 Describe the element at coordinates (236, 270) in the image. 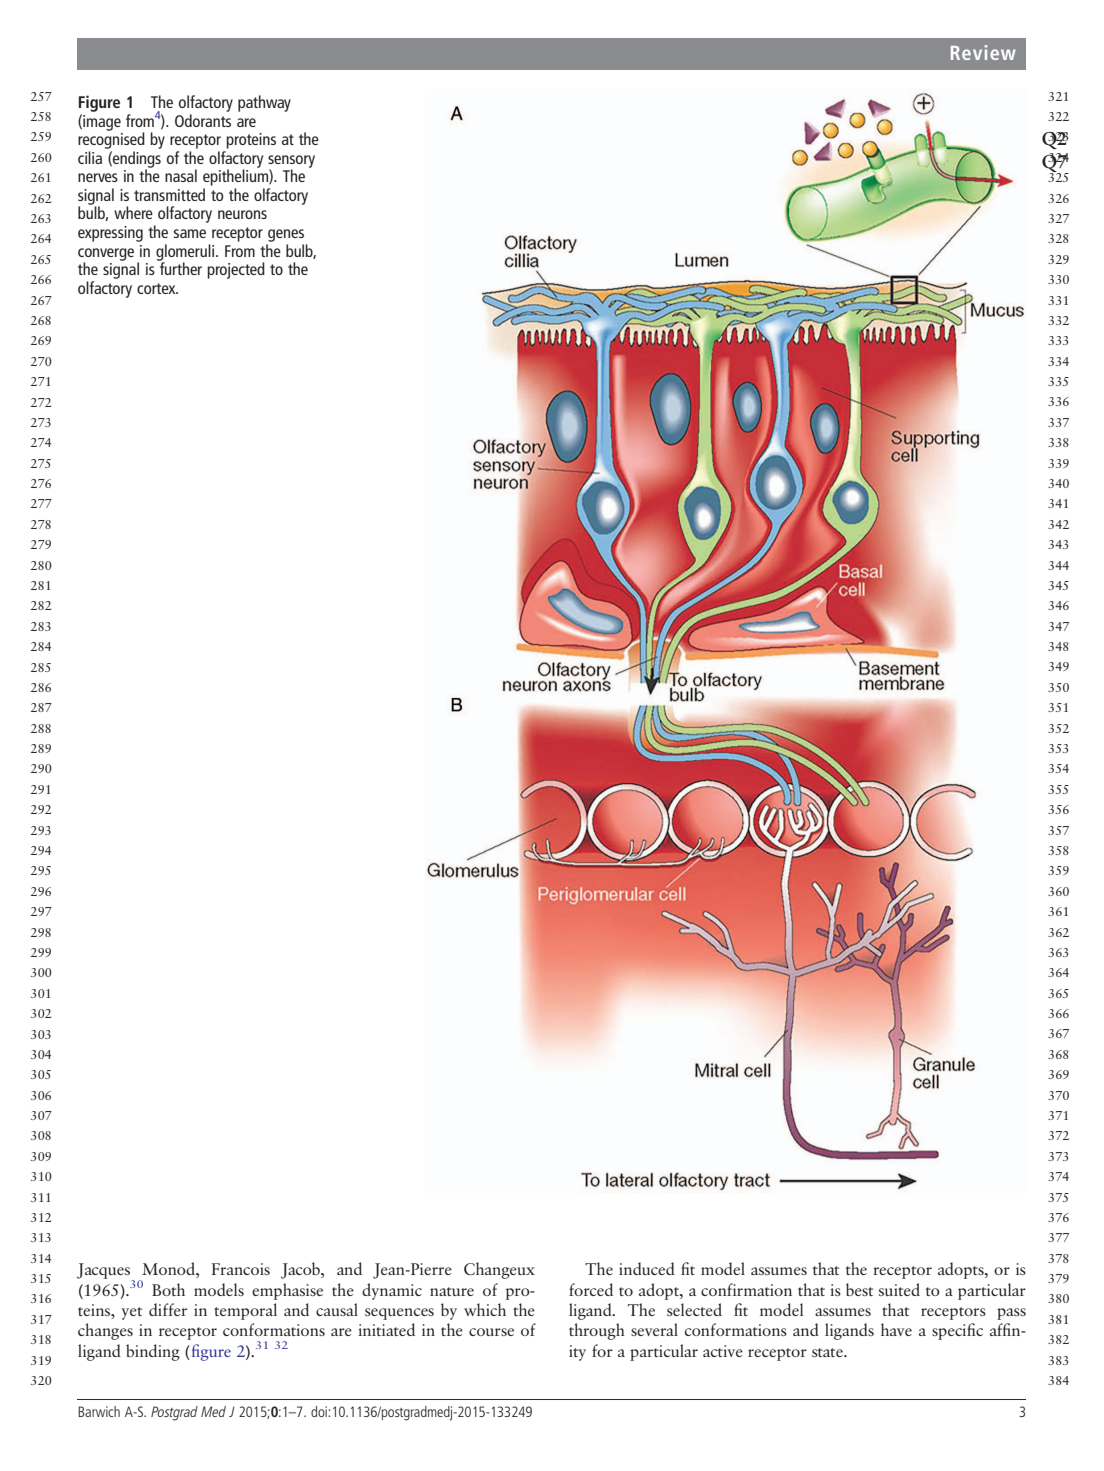

I see `projected` at that location.
